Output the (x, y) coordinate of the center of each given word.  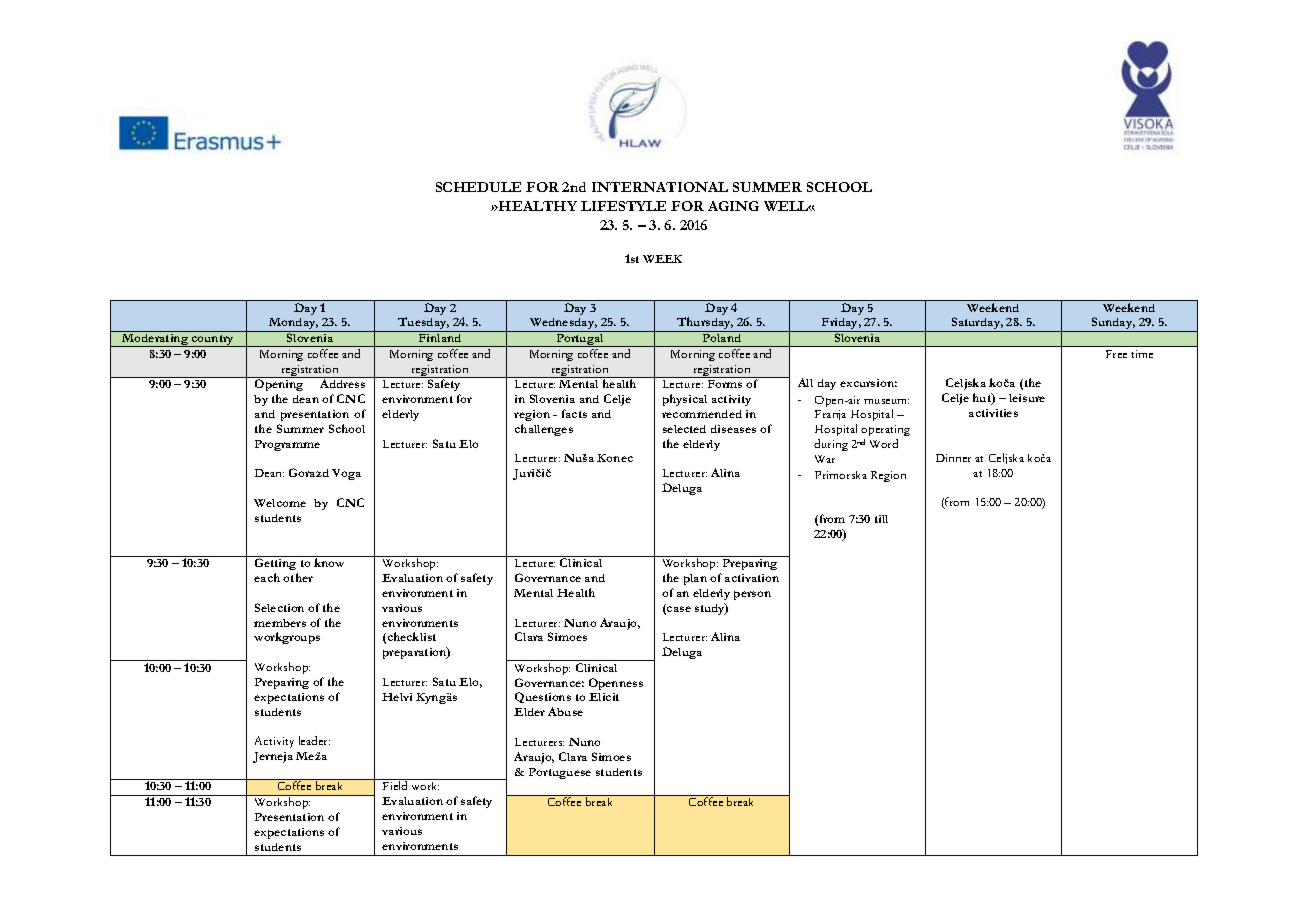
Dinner (953, 458)
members (280, 623)
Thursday (704, 324)
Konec (615, 458)
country (213, 341)
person (752, 595)
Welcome (280, 503)
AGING (733, 206)
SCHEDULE (478, 187)
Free (1116, 354)
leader (314, 740)
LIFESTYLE (623, 206)
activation (752, 578)
